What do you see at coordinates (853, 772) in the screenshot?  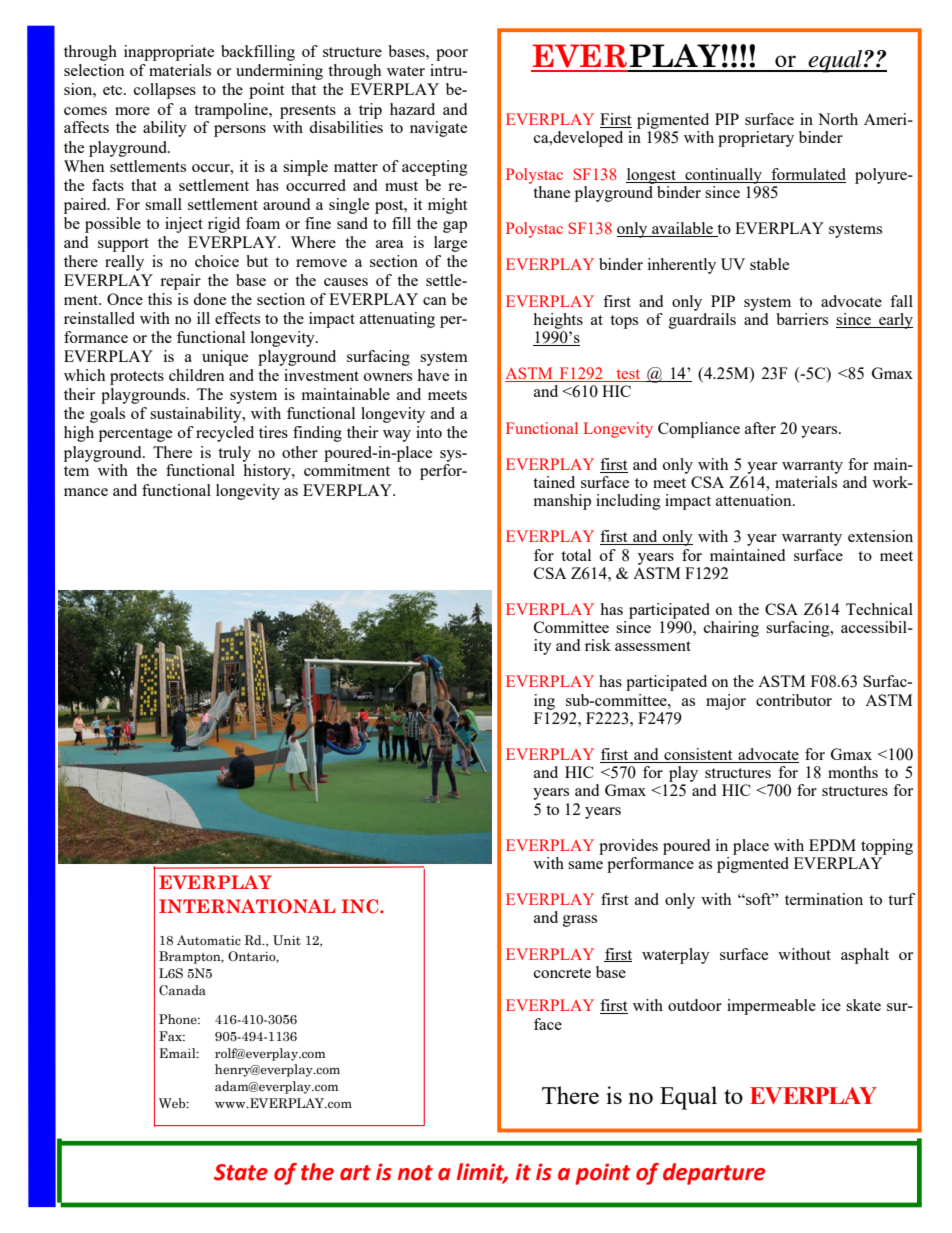 I see `months` at bounding box center [853, 772].
